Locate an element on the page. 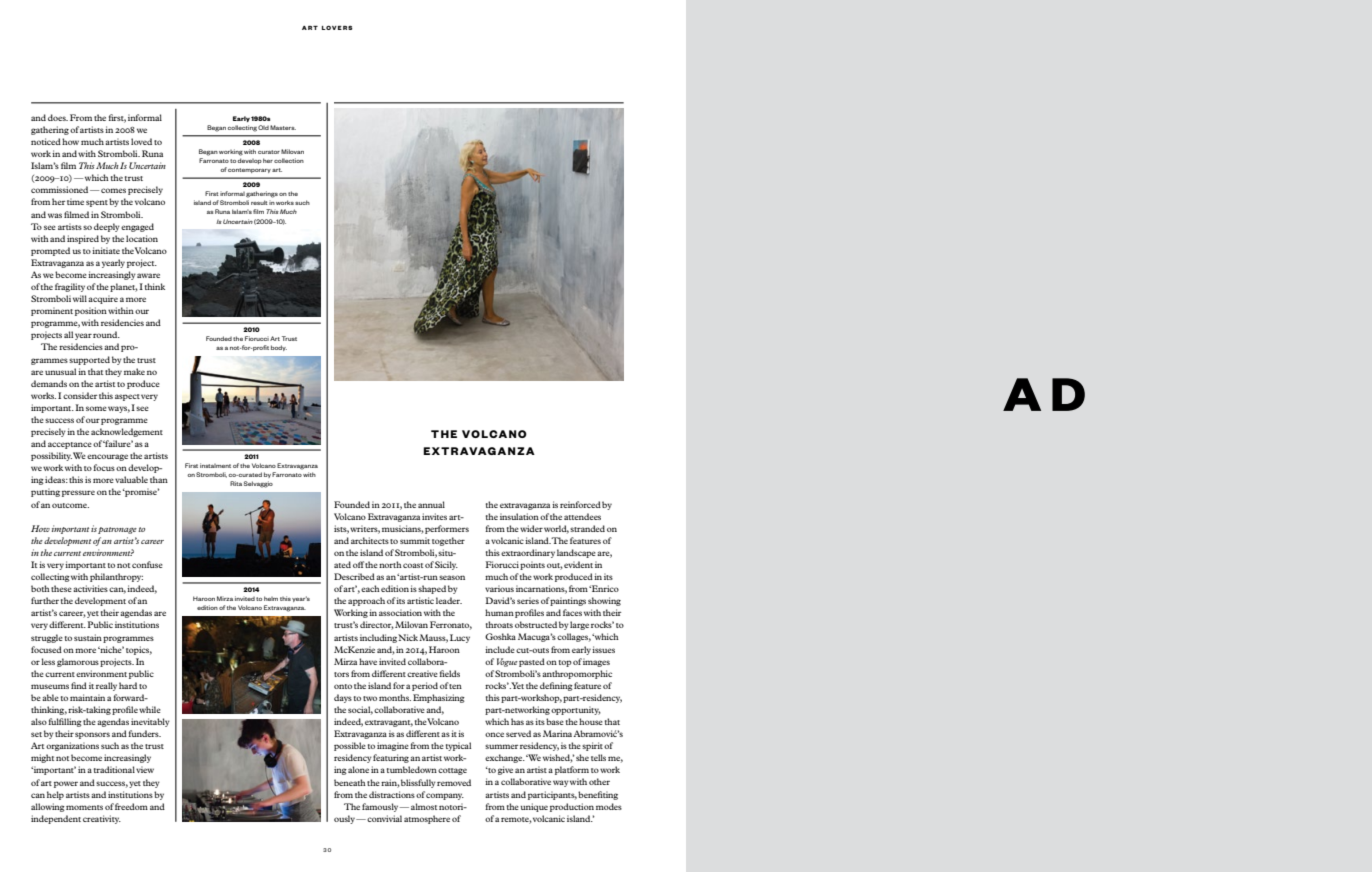 The image size is (1372, 872). reinforced is located at coordinates (580, 504).
